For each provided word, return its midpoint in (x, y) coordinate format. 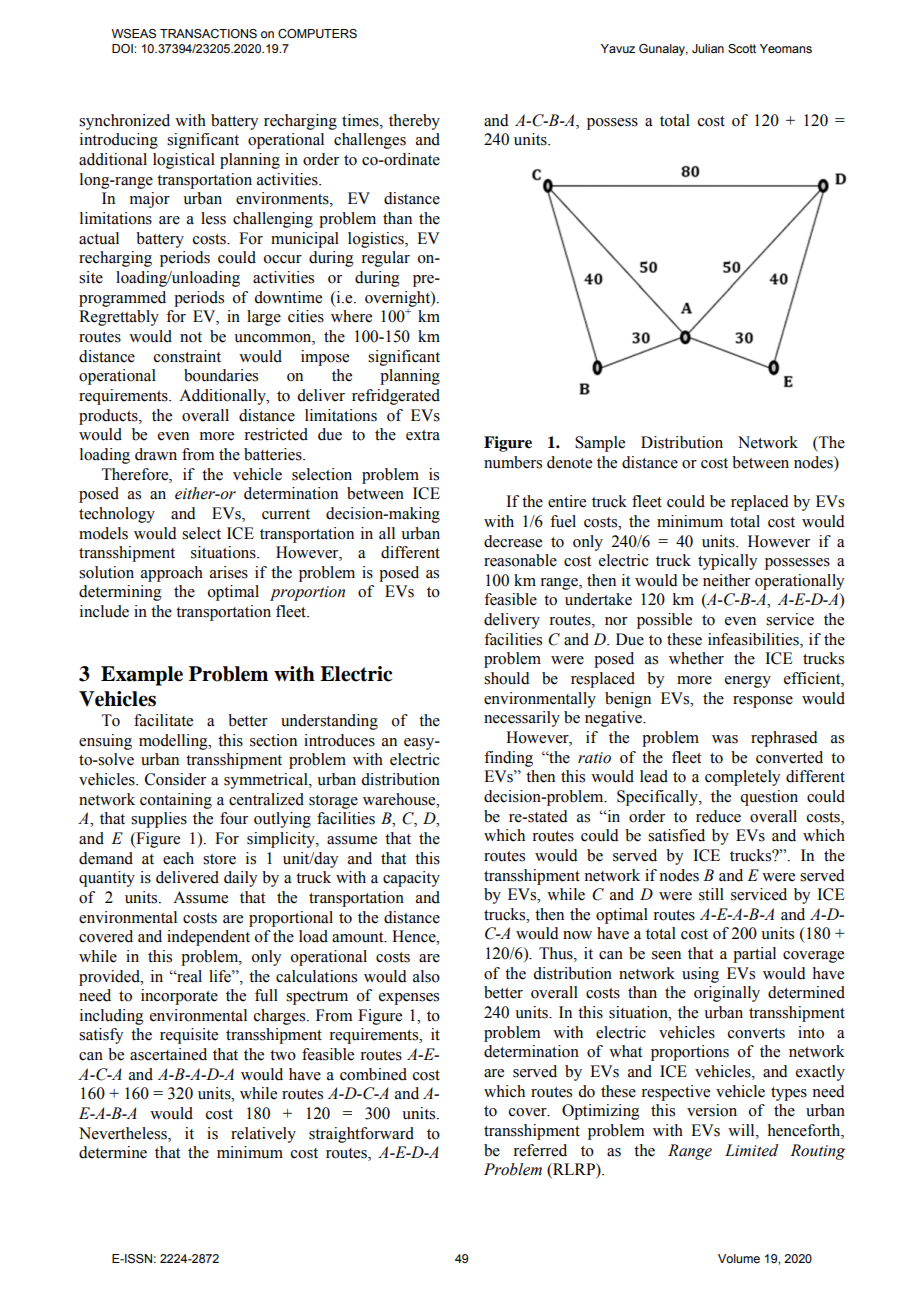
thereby (414, 122)
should (507, 678)
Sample (600, 444)
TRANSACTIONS (208, 33)
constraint (187, 356)
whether (696, 658)
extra (423, 435)
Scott (742, 48)
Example (142, 676)
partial (754, 955)
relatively (263, 1135)
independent (208, 938)
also (426, 976)
